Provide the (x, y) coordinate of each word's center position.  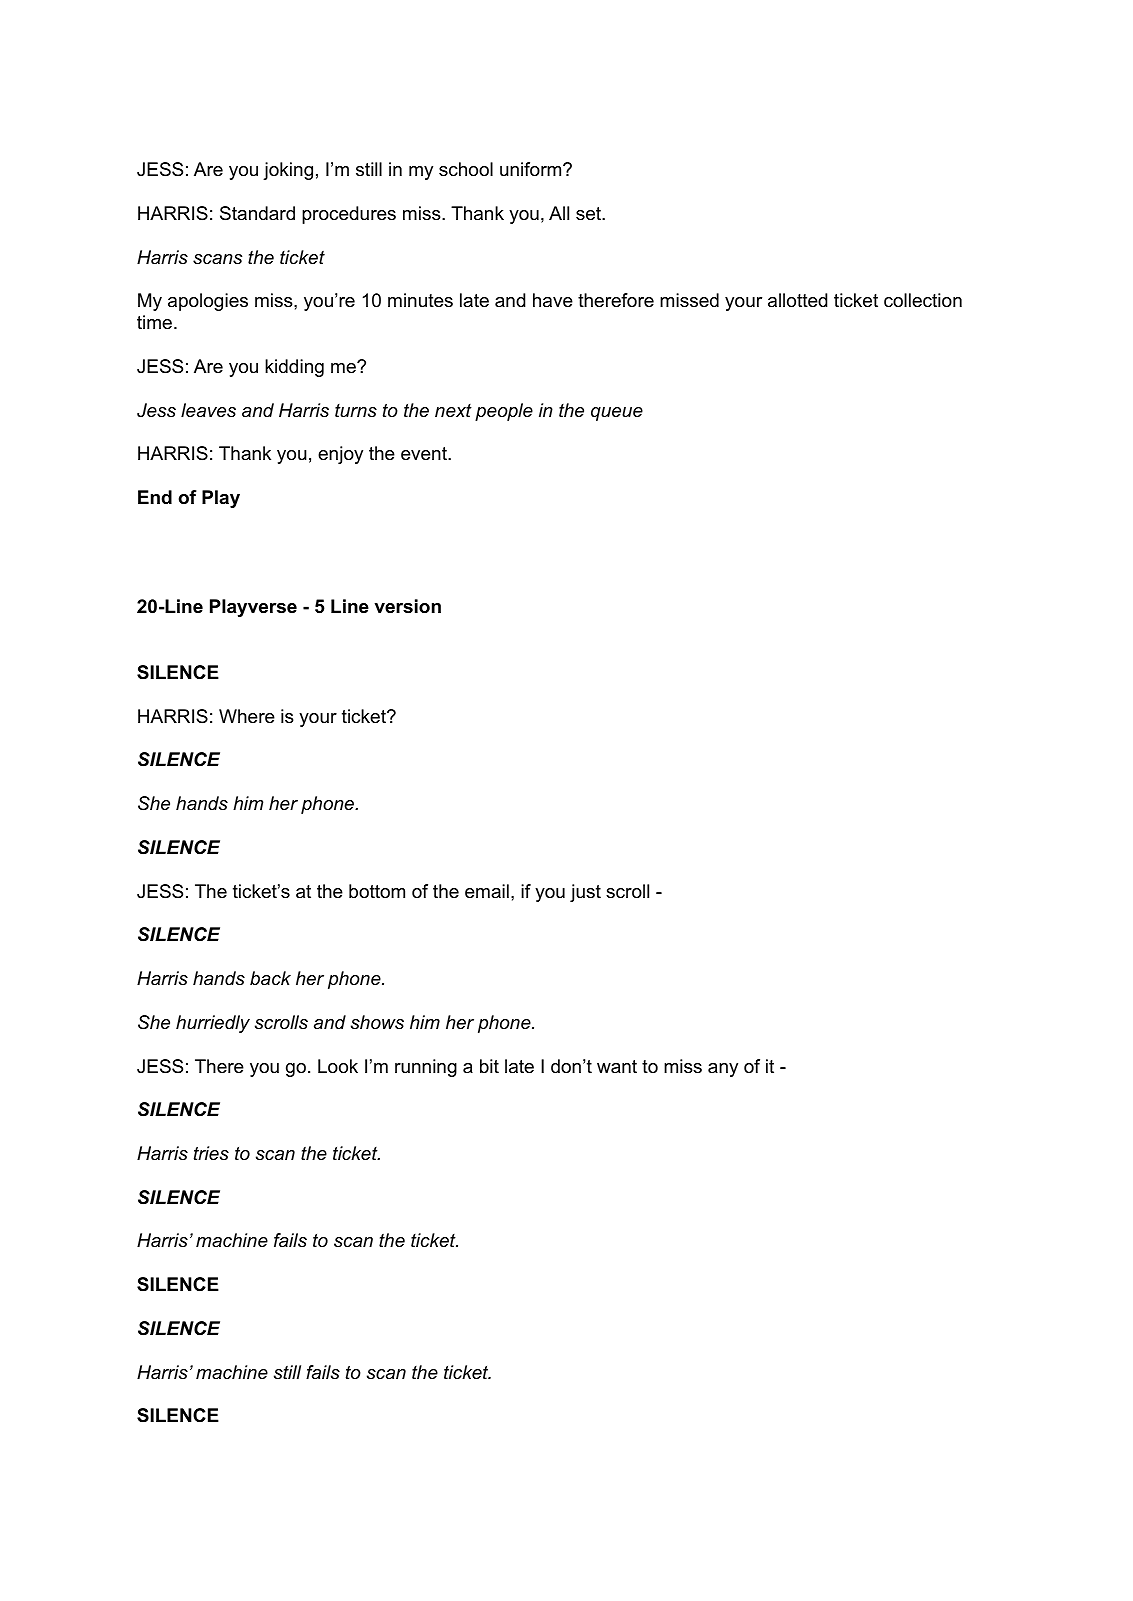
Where (247, 716)
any (723, 1070)
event (425, 453)
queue (617, 414)
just (585, 893)
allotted (797, 300)
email (487, 891)
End (155, 497)
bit (489, 1066)
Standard (257, 213)
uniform (532, 169)
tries (211, 1153)
